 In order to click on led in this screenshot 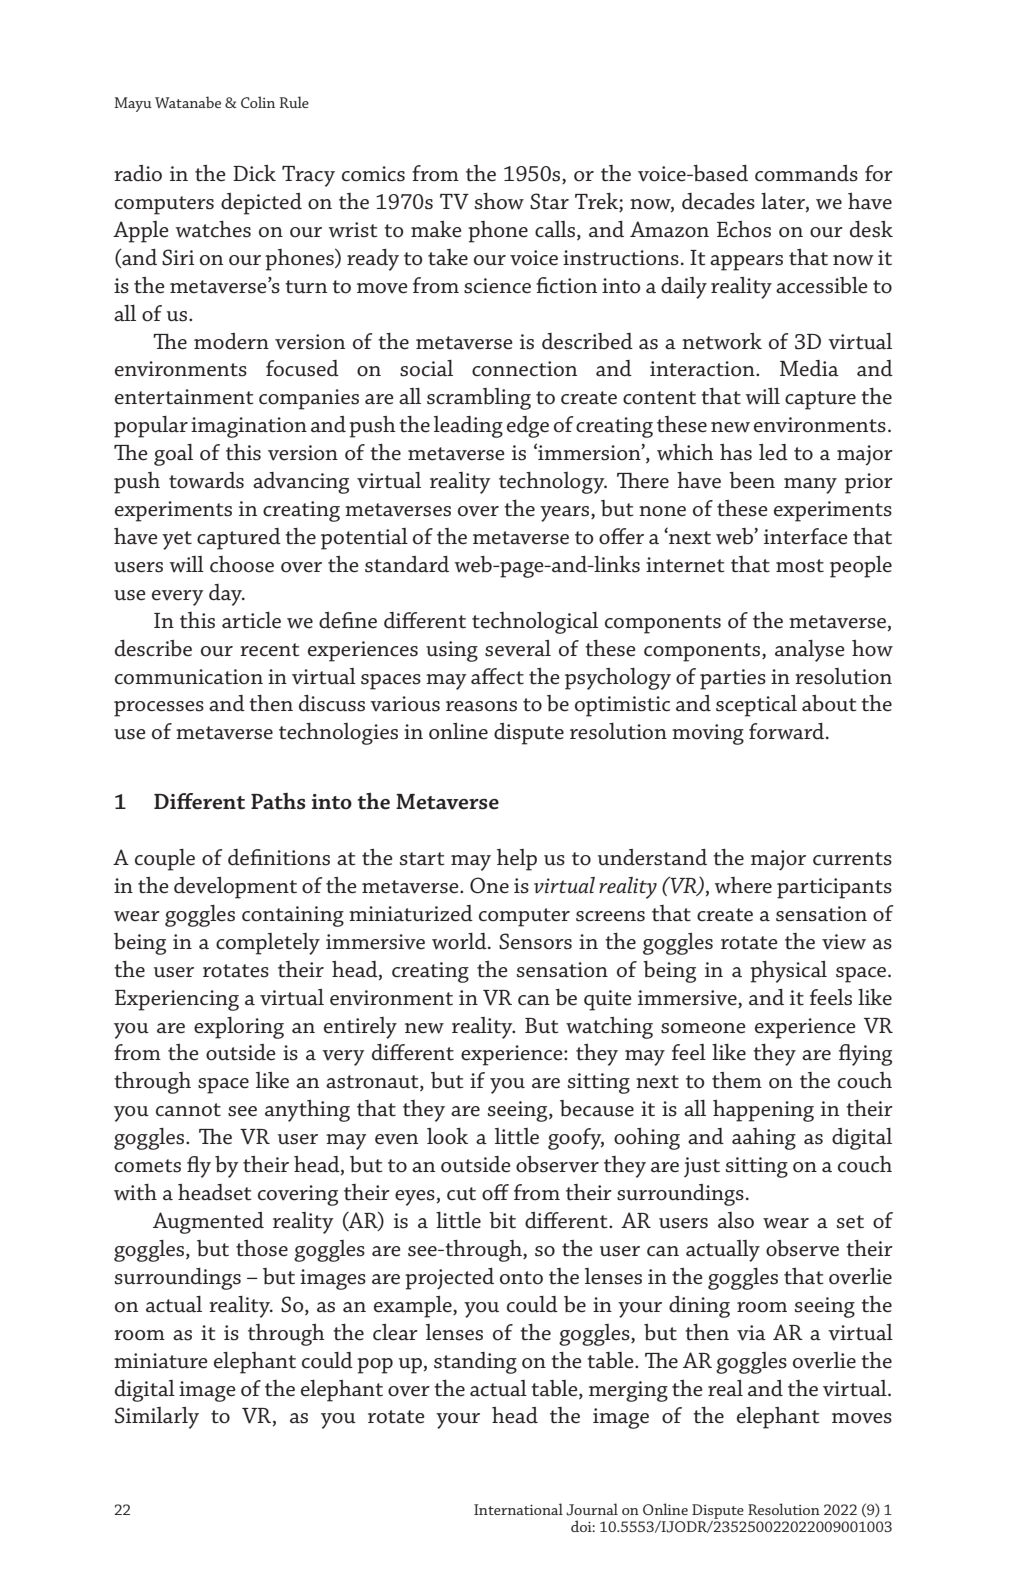, I will do `click(773, 452)`.
